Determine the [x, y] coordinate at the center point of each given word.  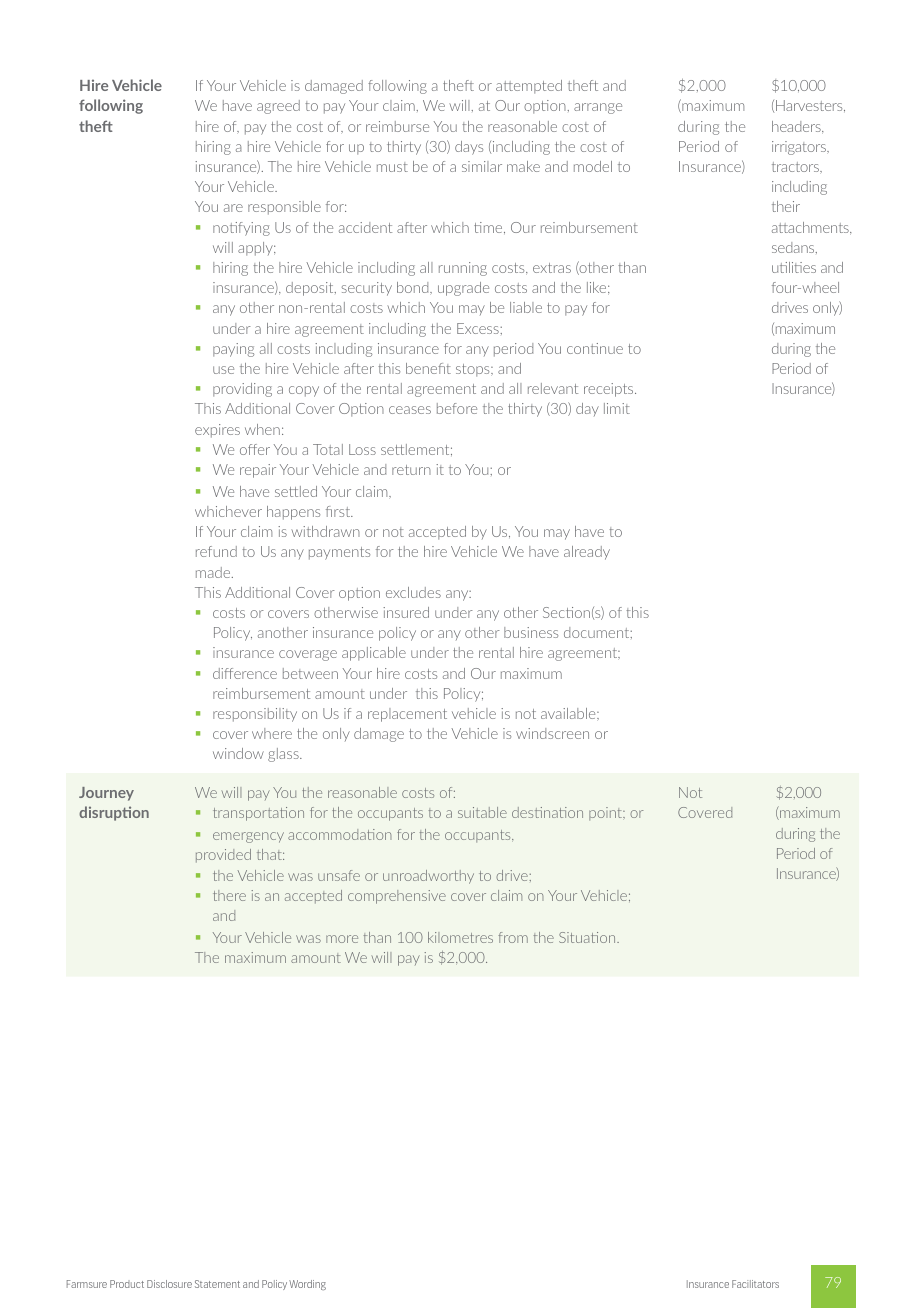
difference [245, 673]
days [469, 148]
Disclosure [169, 1284]
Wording [307, 1285]
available [569, 713]
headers [797, 127]
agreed [278, 107]
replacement [407, 715]
